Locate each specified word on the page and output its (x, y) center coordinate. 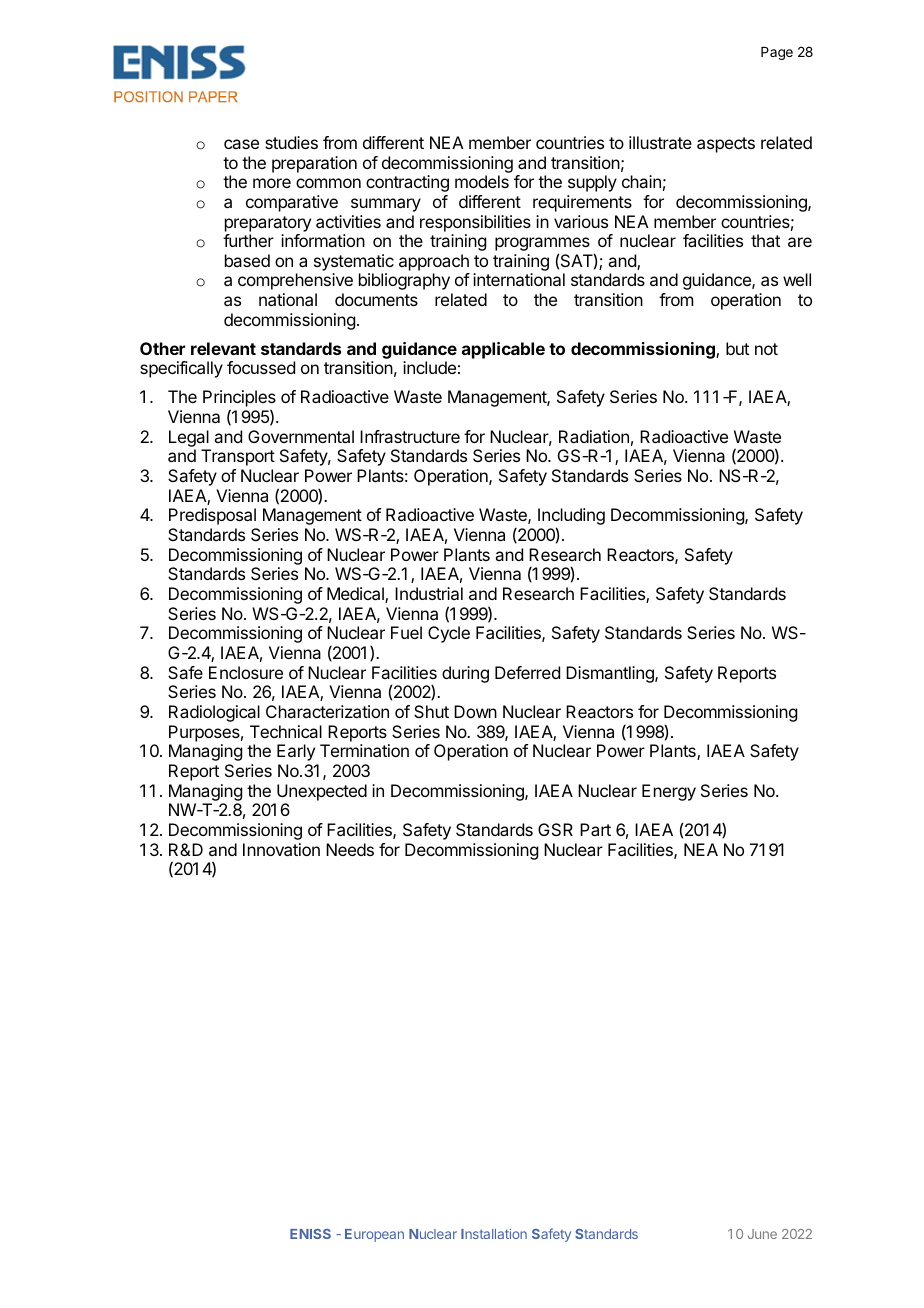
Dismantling (611, 674)
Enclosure (246, 672)
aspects (726, 145)
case (241, 144)
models (482, 181)
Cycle (449, 634)
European (374, 1235)
